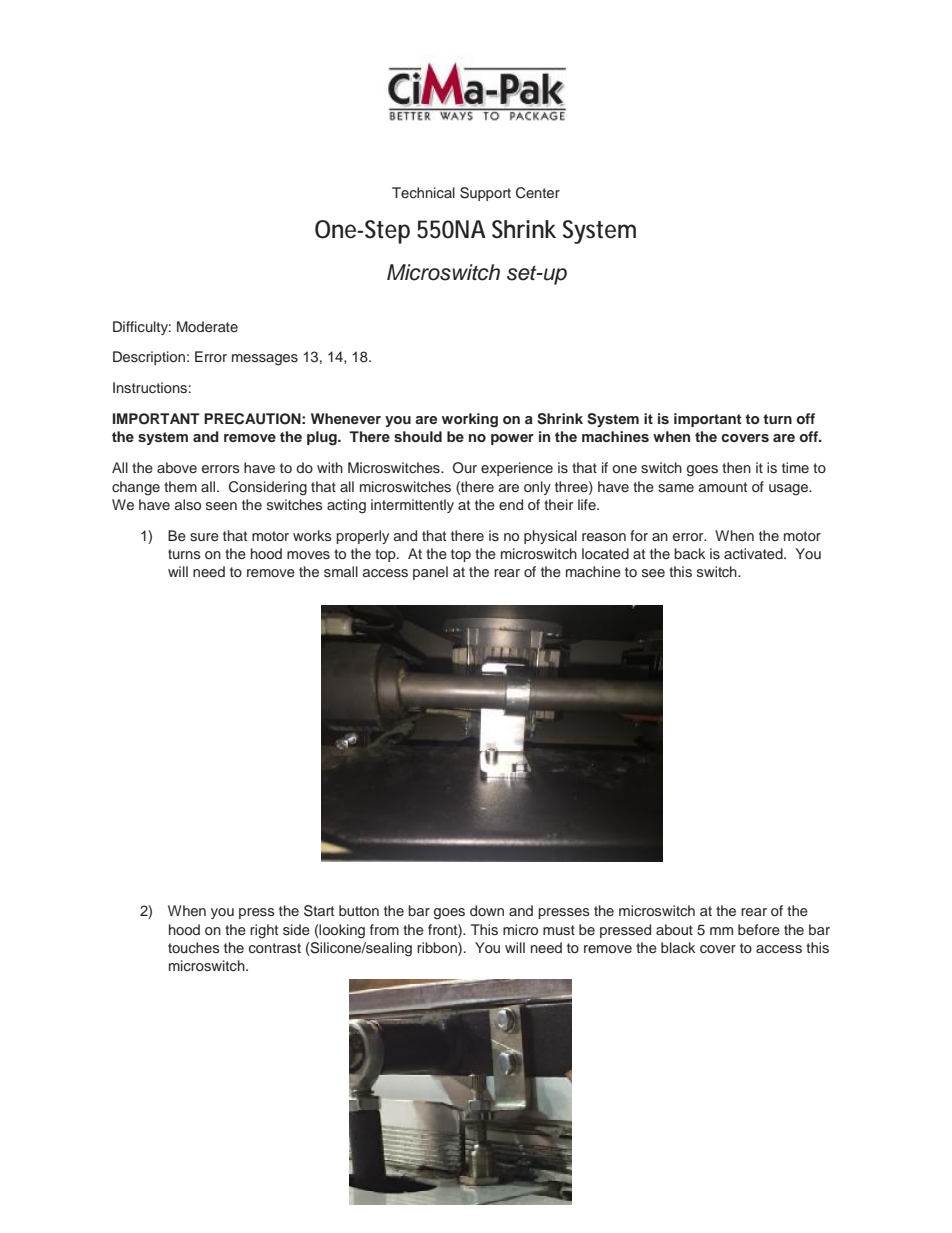 The width and height of the document is (952, 1233). I want to click on touches, so click(194, 947).
